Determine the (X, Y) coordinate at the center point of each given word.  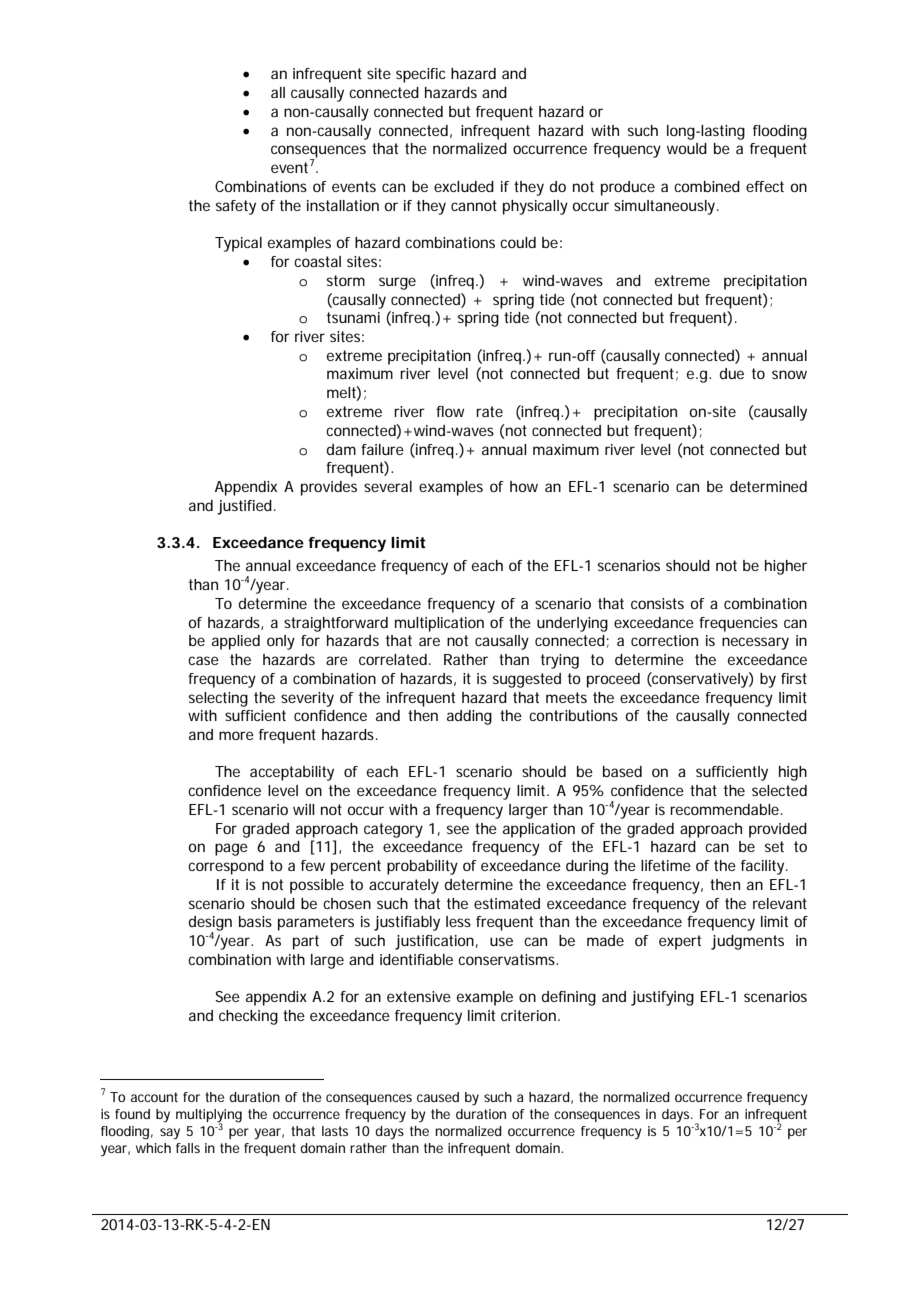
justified (244, 507)
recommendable (724, 809)
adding (469, 717)
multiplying (209, 1117)
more (236, 735)
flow (450, 411)
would (687, 148)
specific (421, 75)
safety (236, 207)
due (732, 373)
